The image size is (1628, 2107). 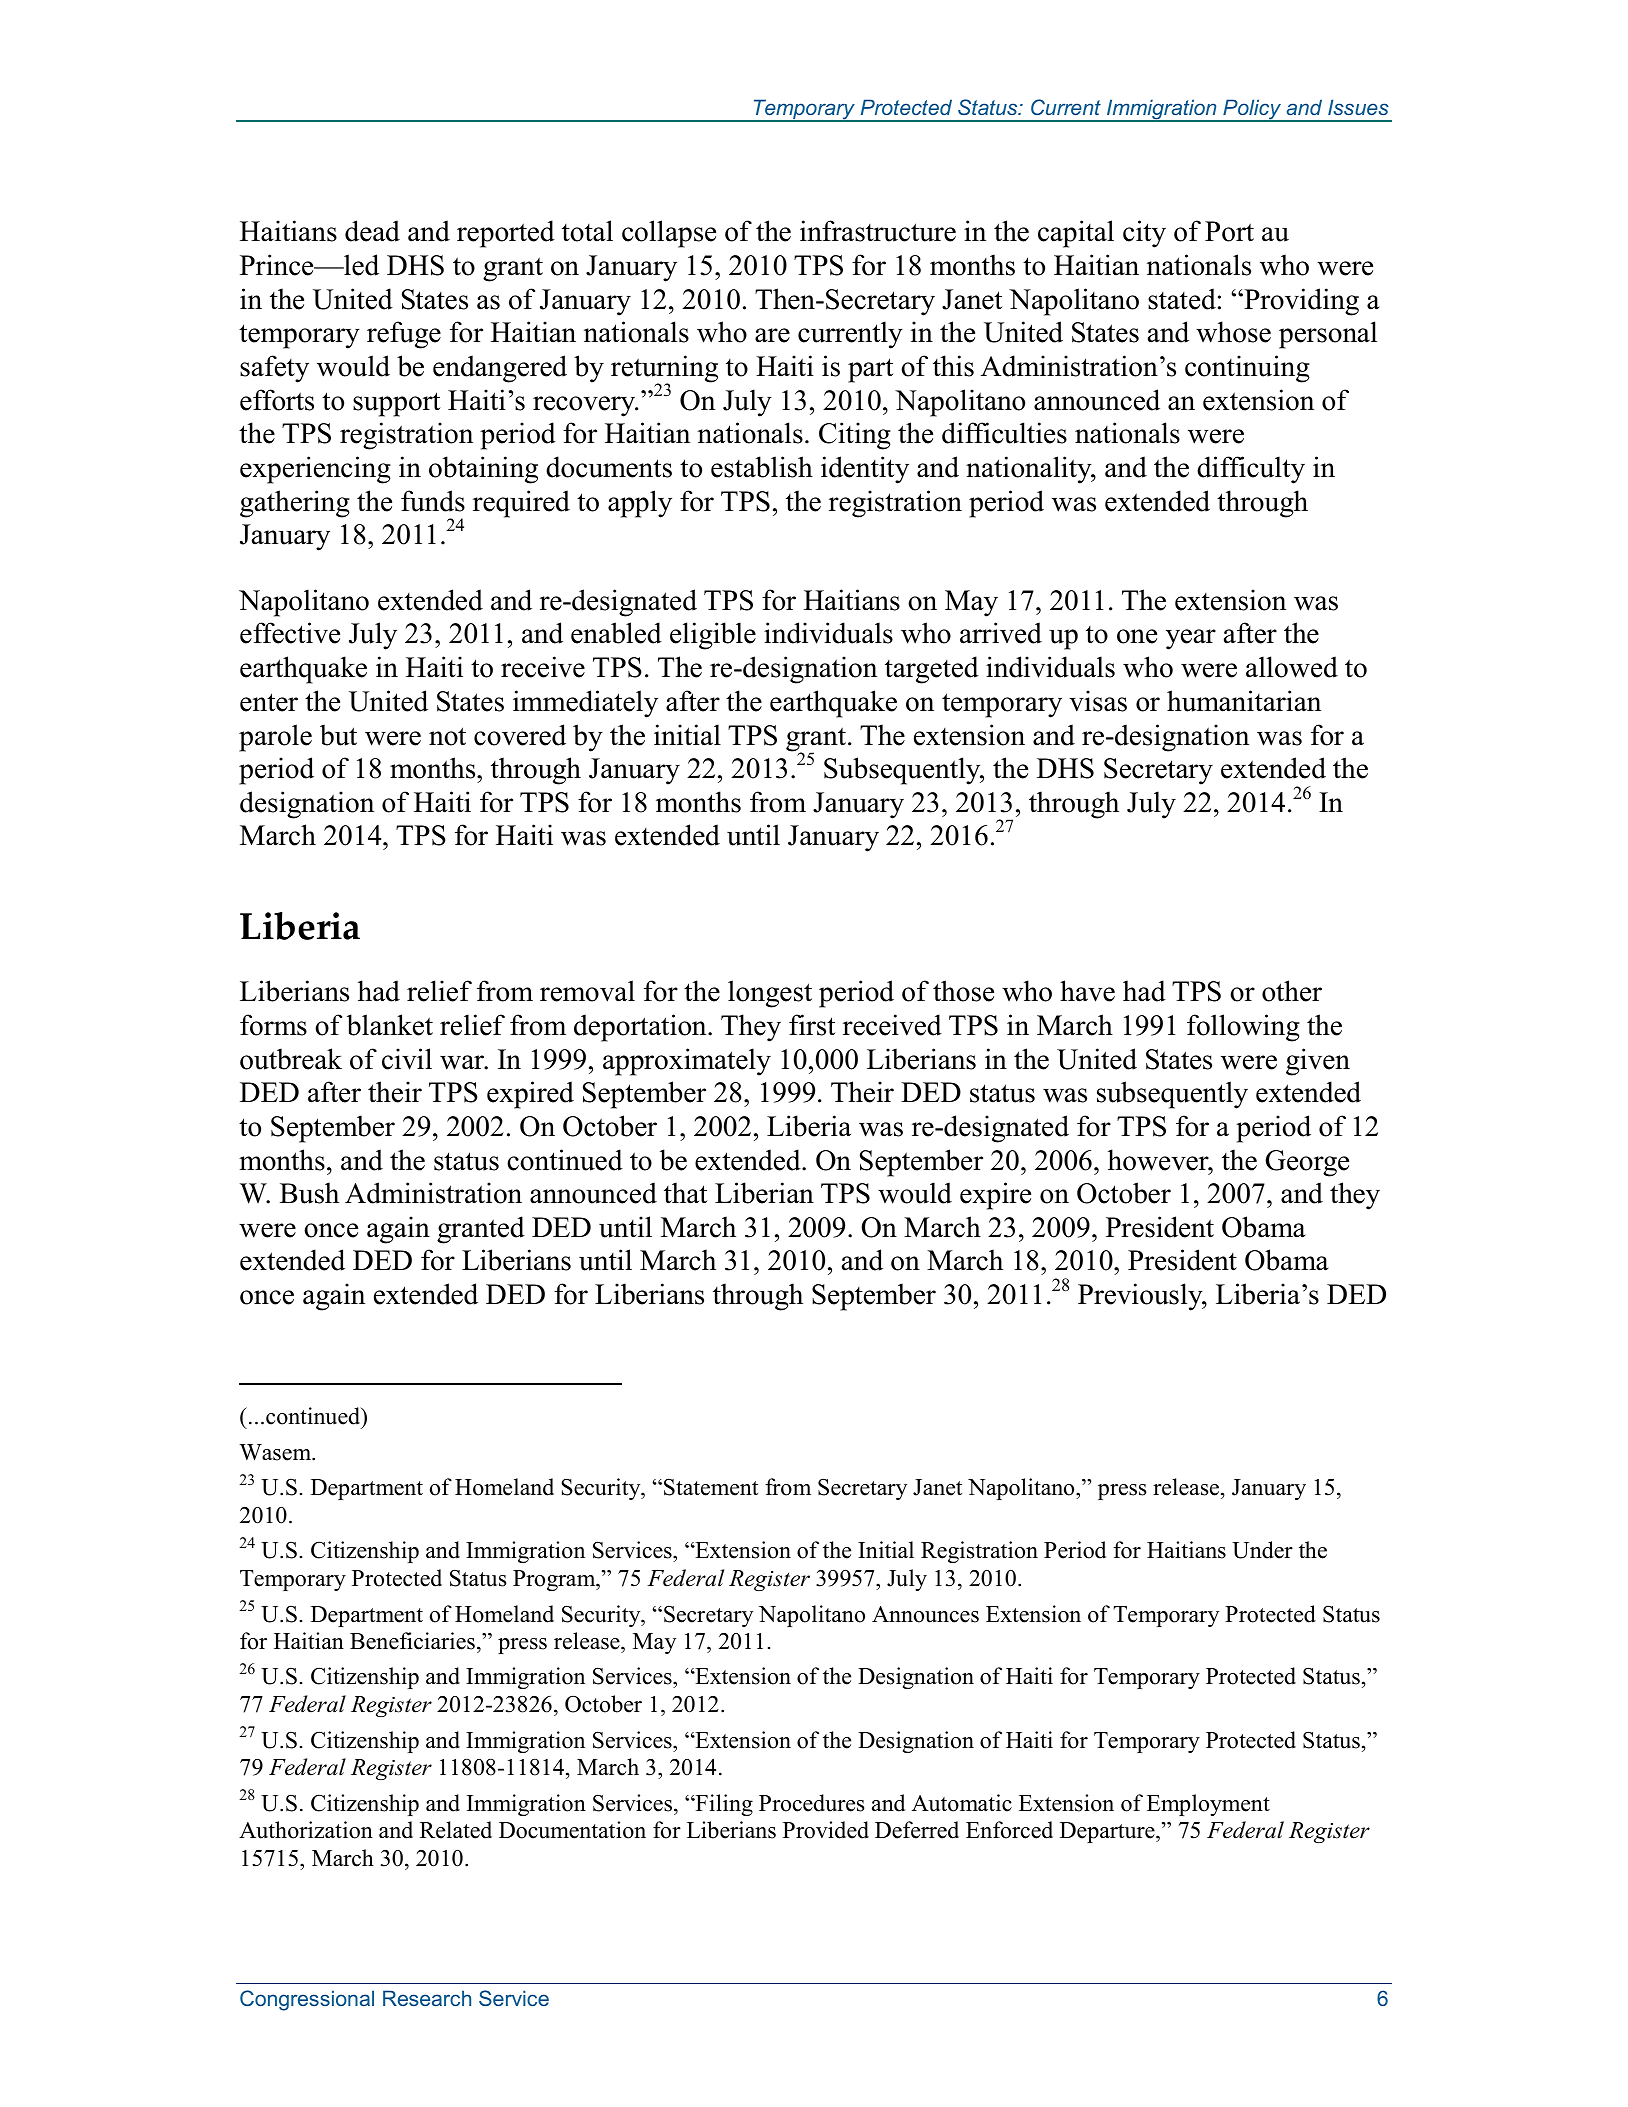 I want to click on Policy, so click(x=1252, y=110).
